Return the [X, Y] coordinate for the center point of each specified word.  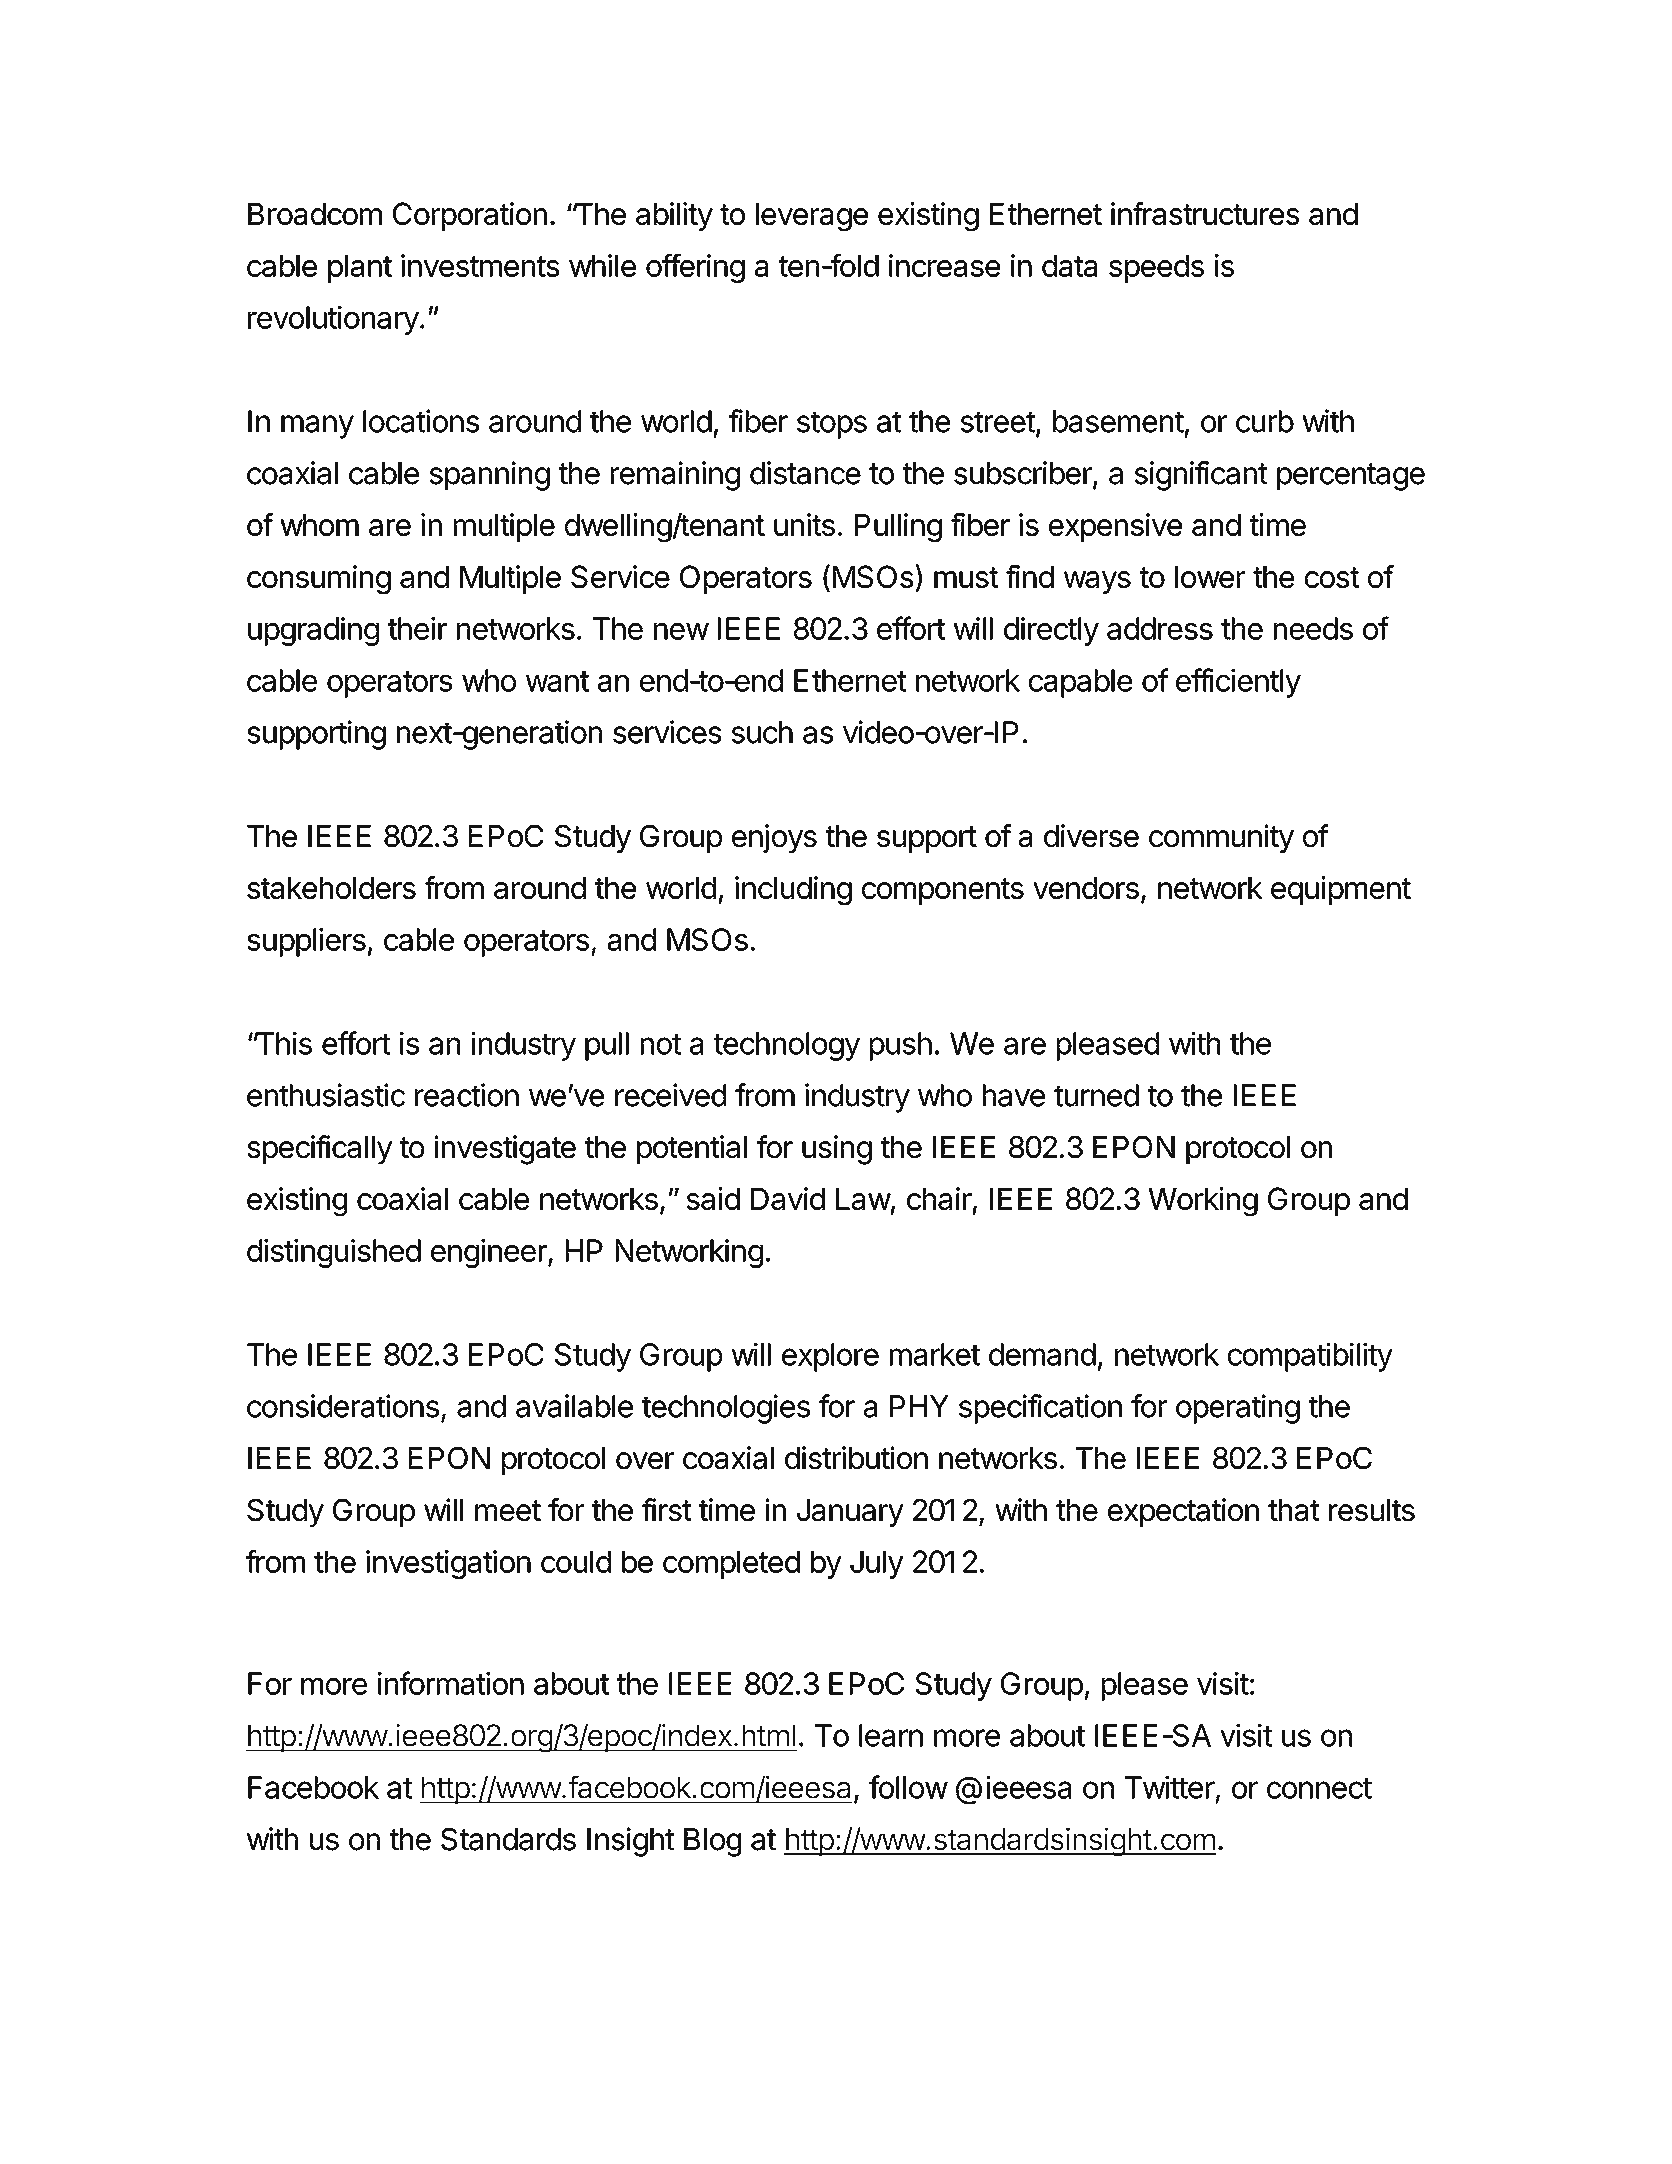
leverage [812, 217]
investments [480, 265]
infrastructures [1205, 213]
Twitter [1170, 1787]
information [451, 1683]
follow [908, 1787]
